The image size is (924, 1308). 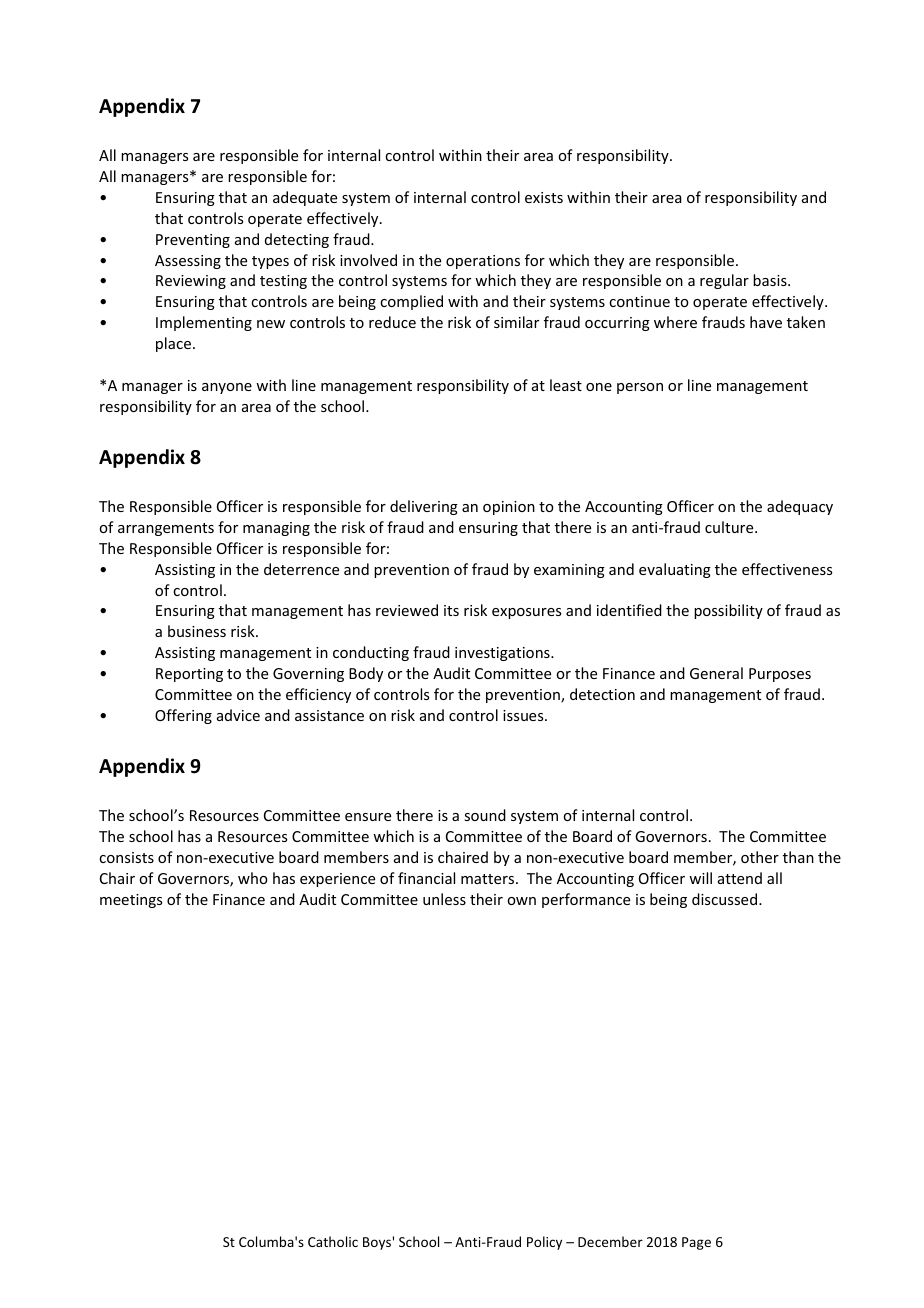 What do you see at coordinates (485, 815) in the document?
I see `sound` at bounding box center [485, 815].
